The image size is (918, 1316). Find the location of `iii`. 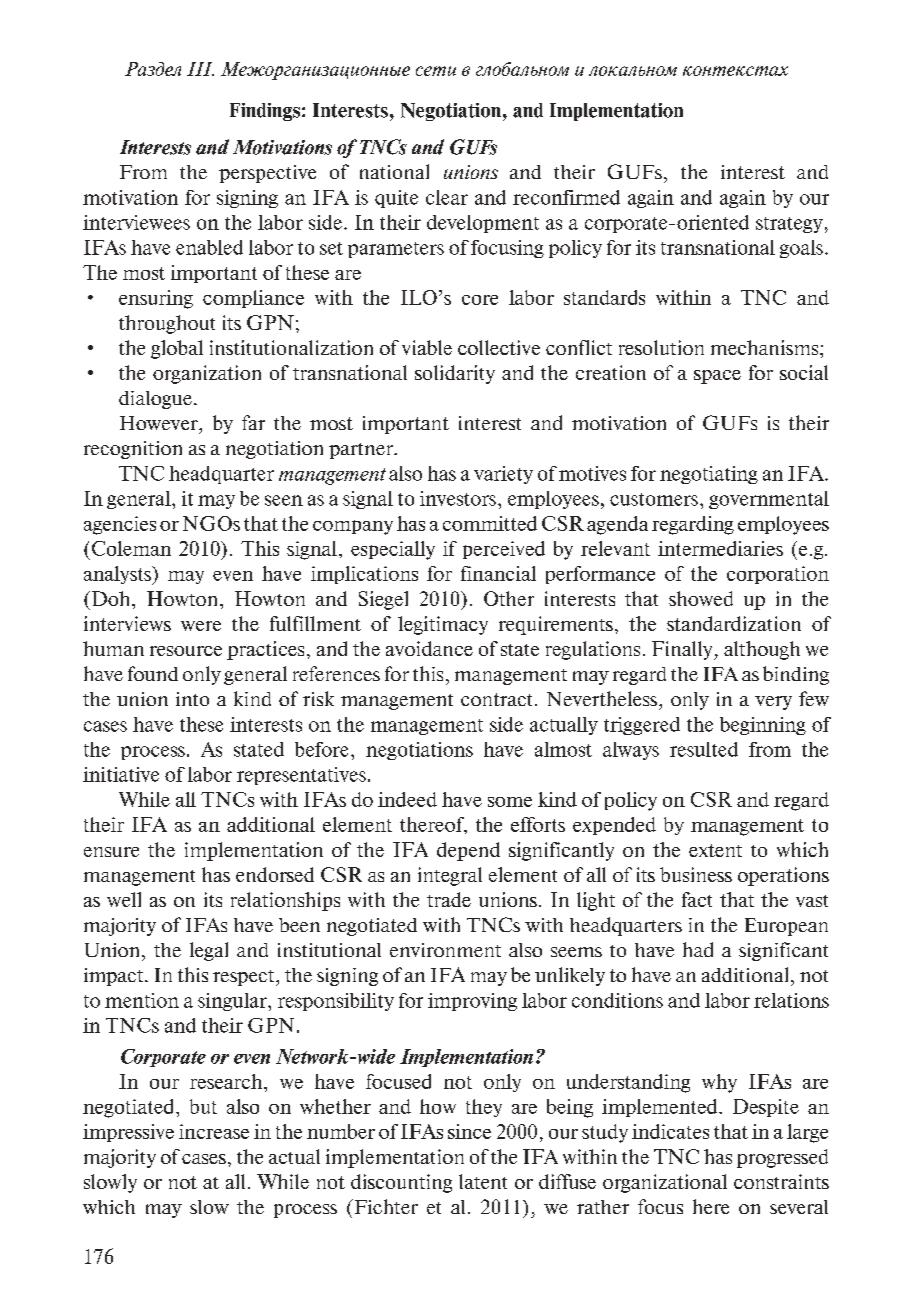

iii is located at coordinates (200, 69).
